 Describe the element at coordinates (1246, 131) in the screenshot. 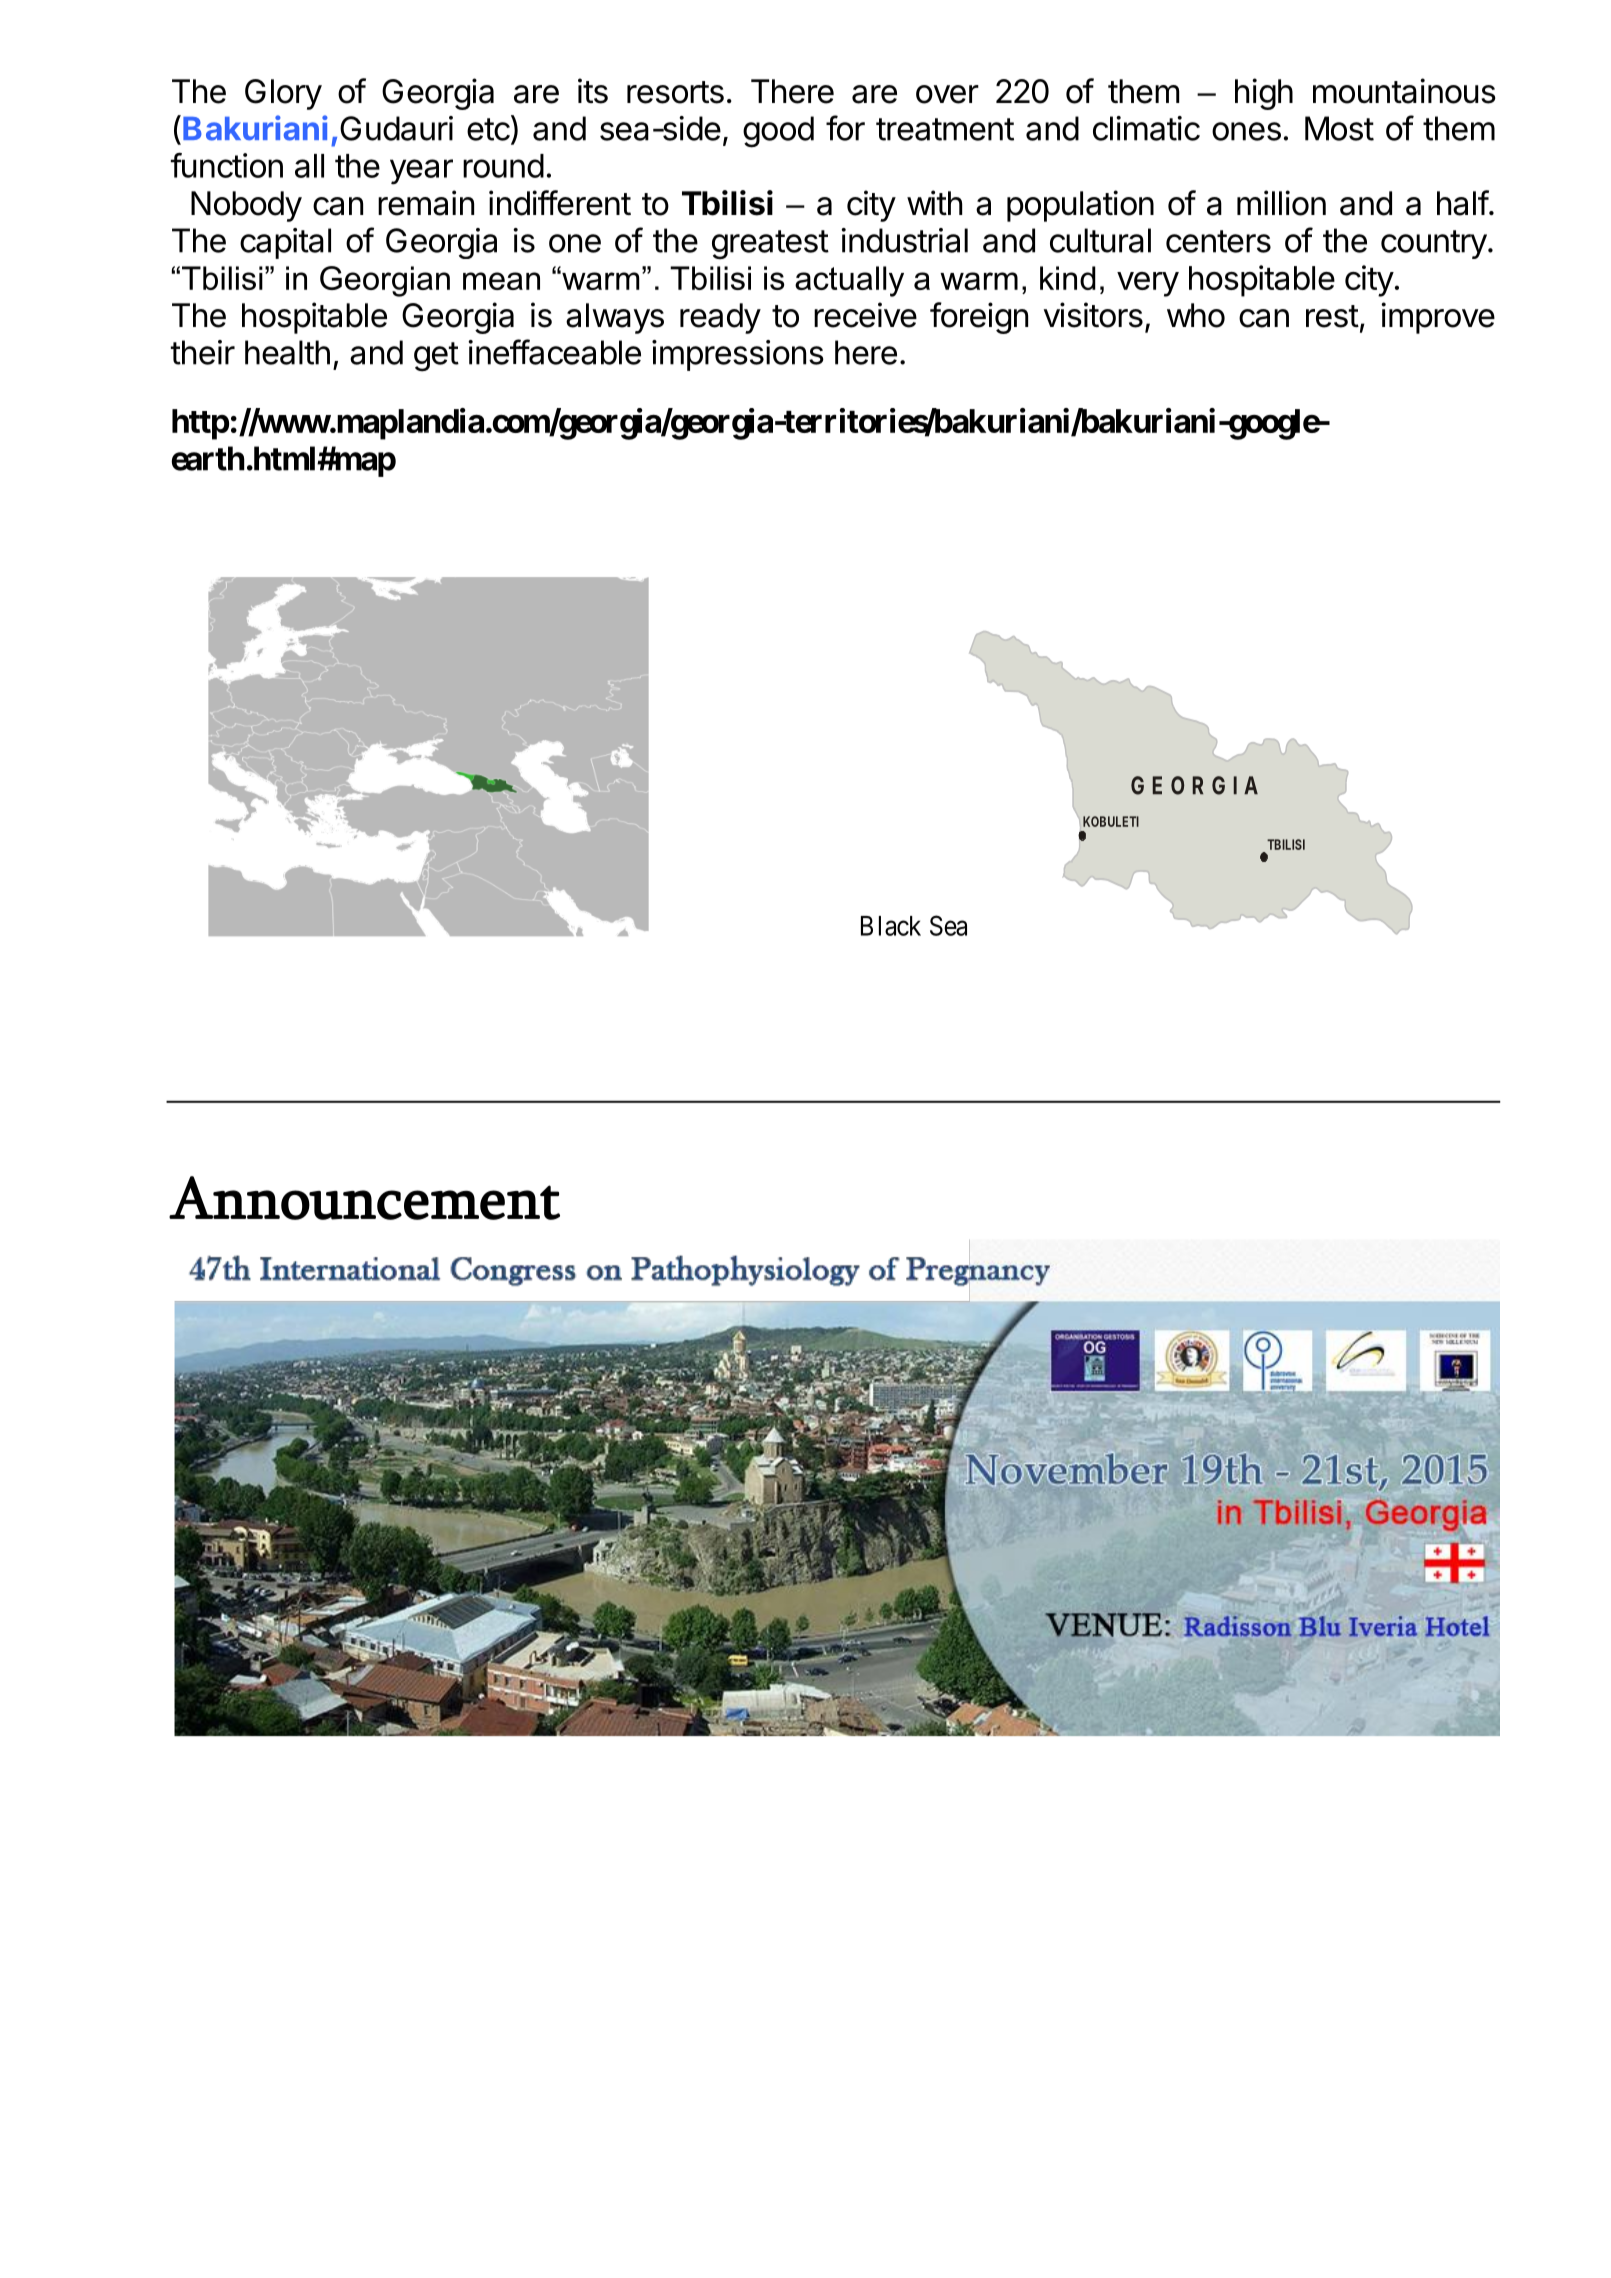

I see `ones` at that location.
